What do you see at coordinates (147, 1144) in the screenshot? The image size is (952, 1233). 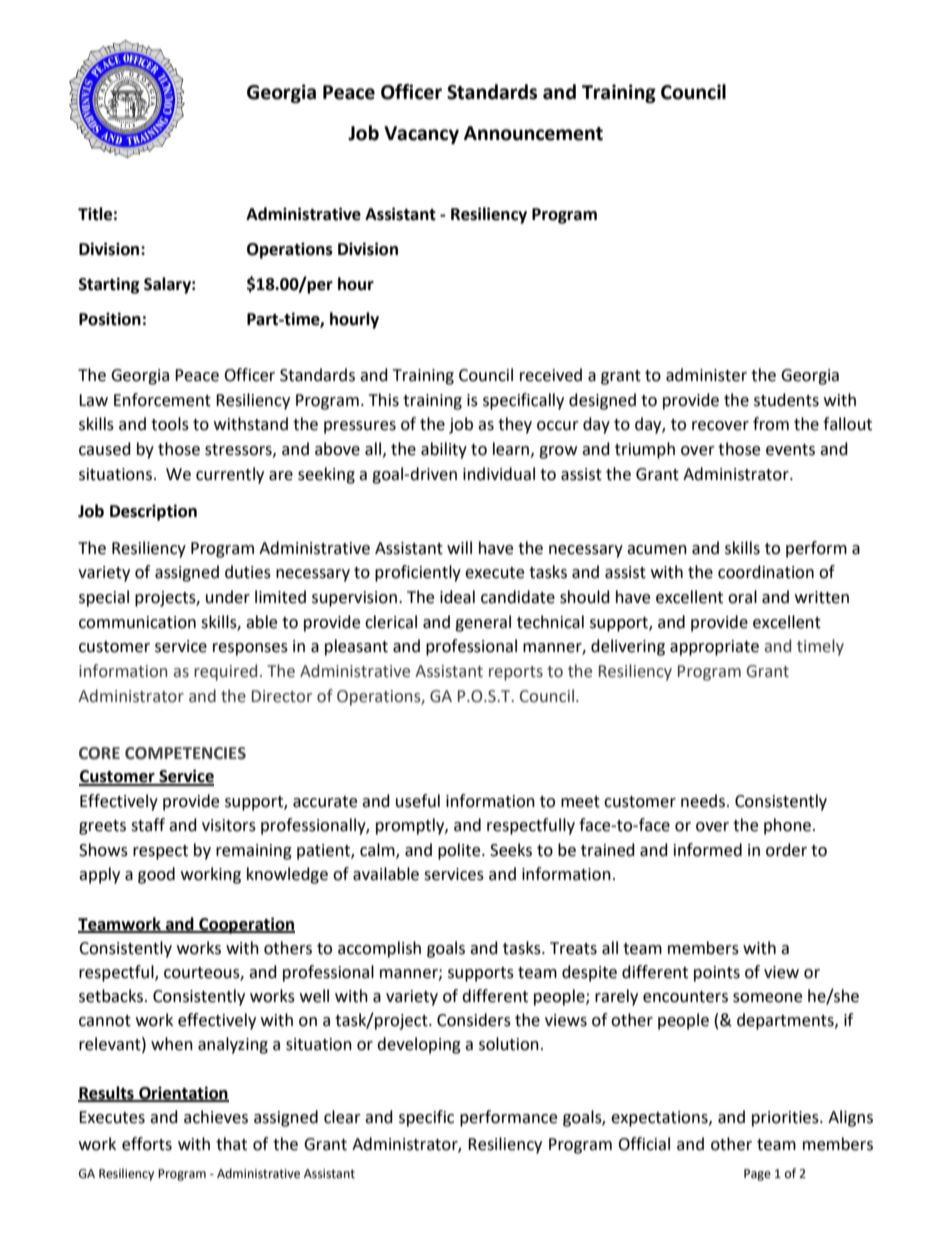 I see `efforts` at bounding box center [147, 1144].
